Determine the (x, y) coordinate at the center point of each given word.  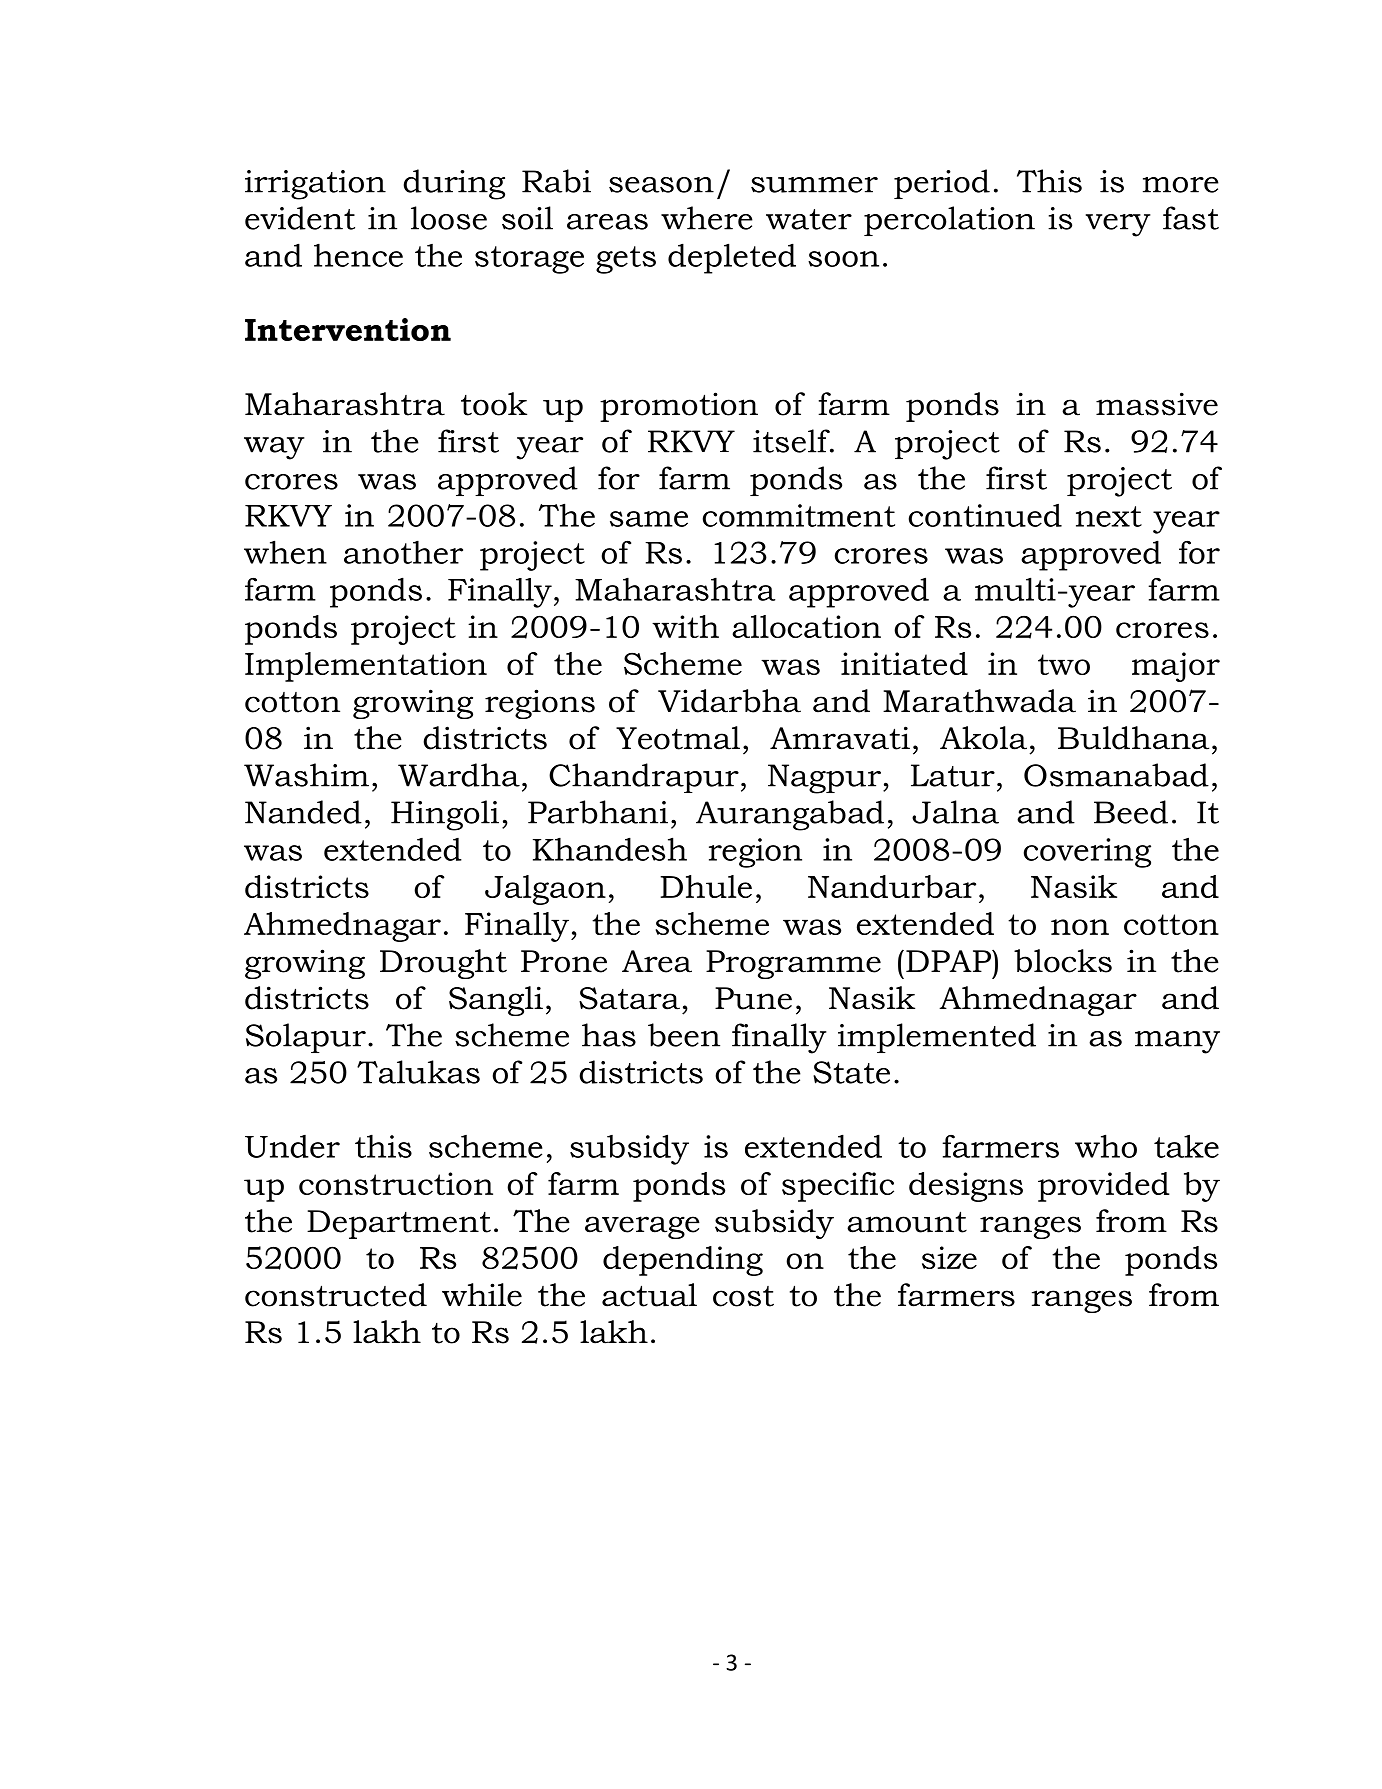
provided (1104, 1187)
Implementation (366, 667)
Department (399, 1224)
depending (683, 1261)
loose (449, 218)
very (1118, 225)
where (707, 218)
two (1064, 664)
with (685, 626)
